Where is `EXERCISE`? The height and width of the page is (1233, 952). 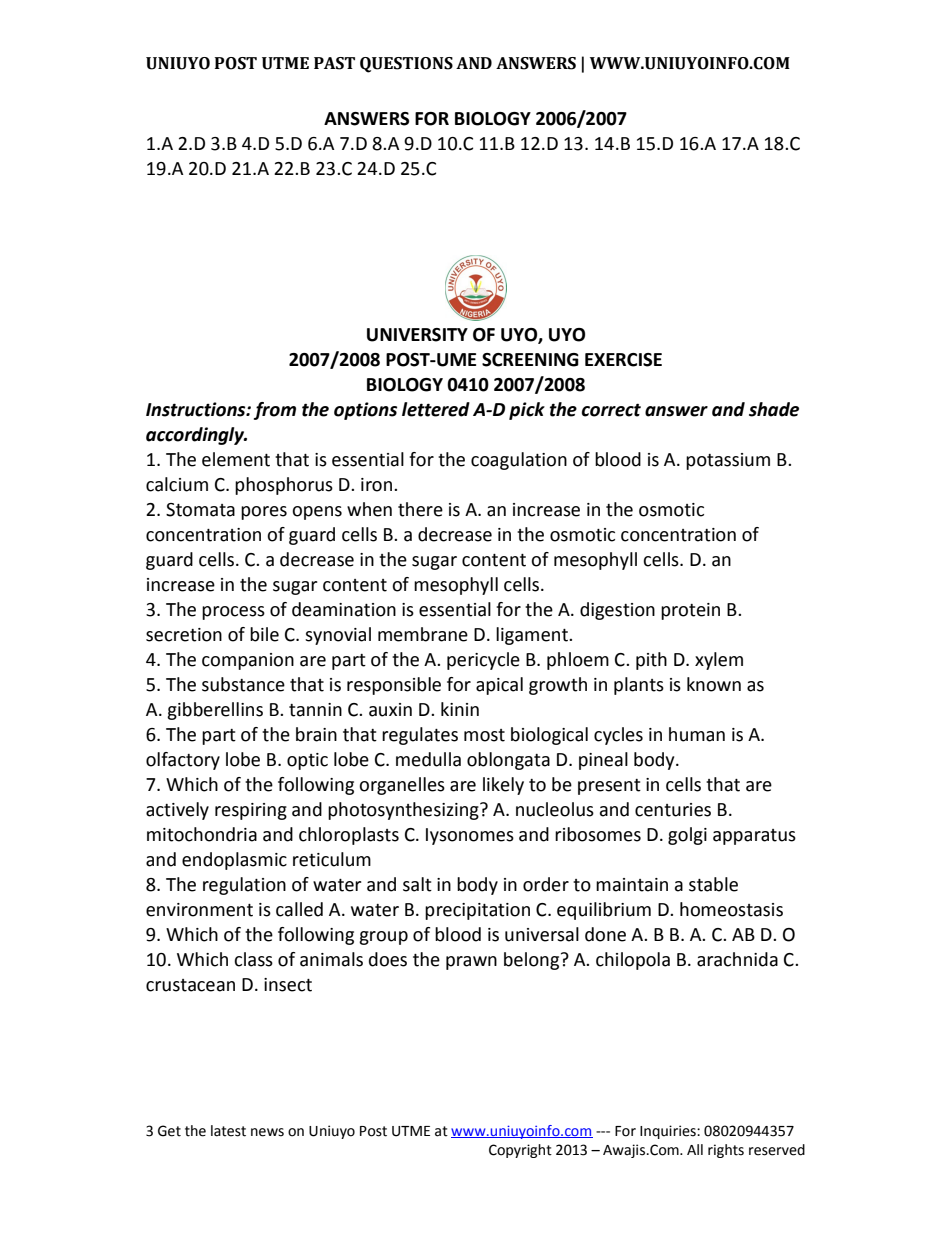 EXERCISE is located at coordinates (623, 360).
